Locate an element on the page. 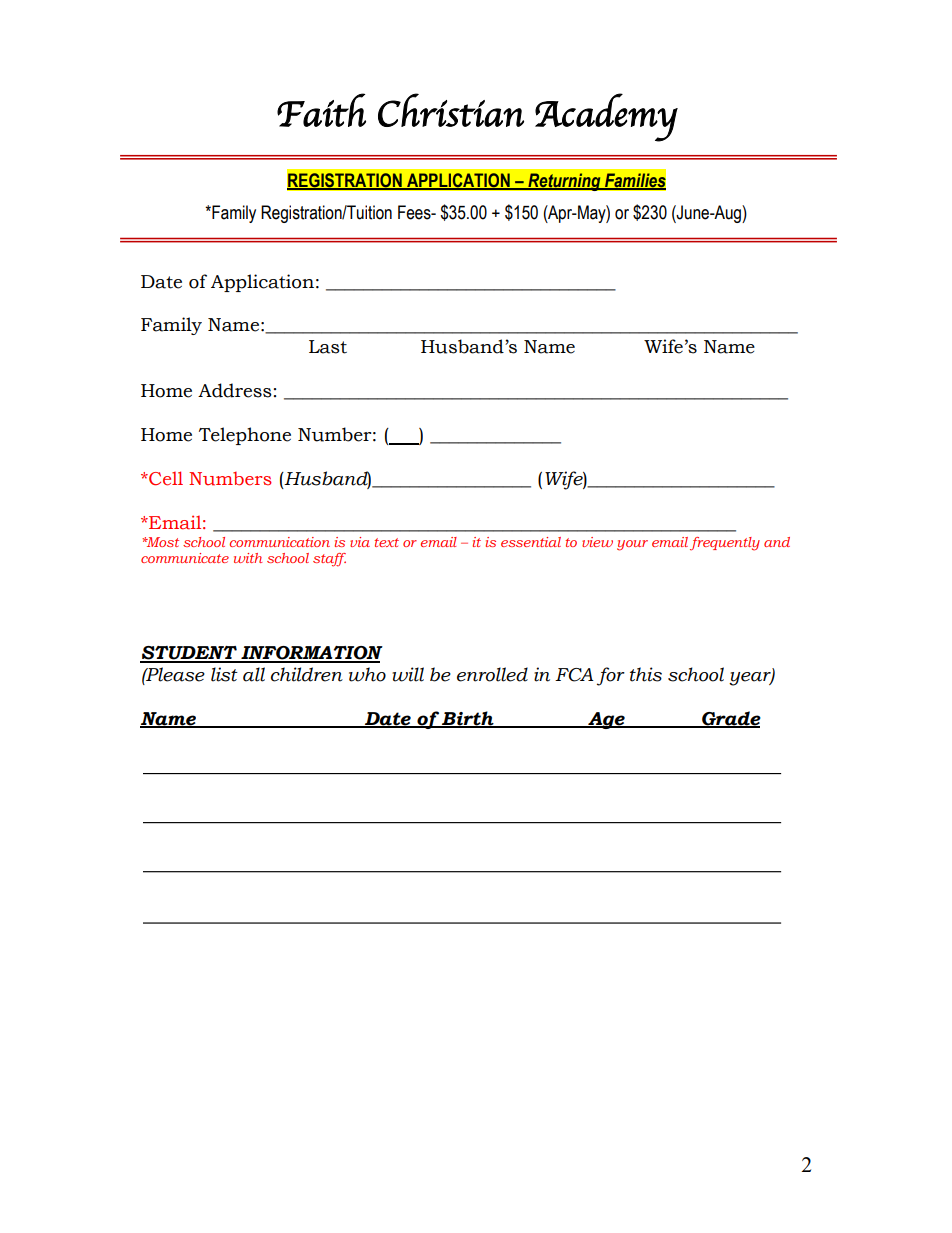  communication is located at coordinates (279, 542).
